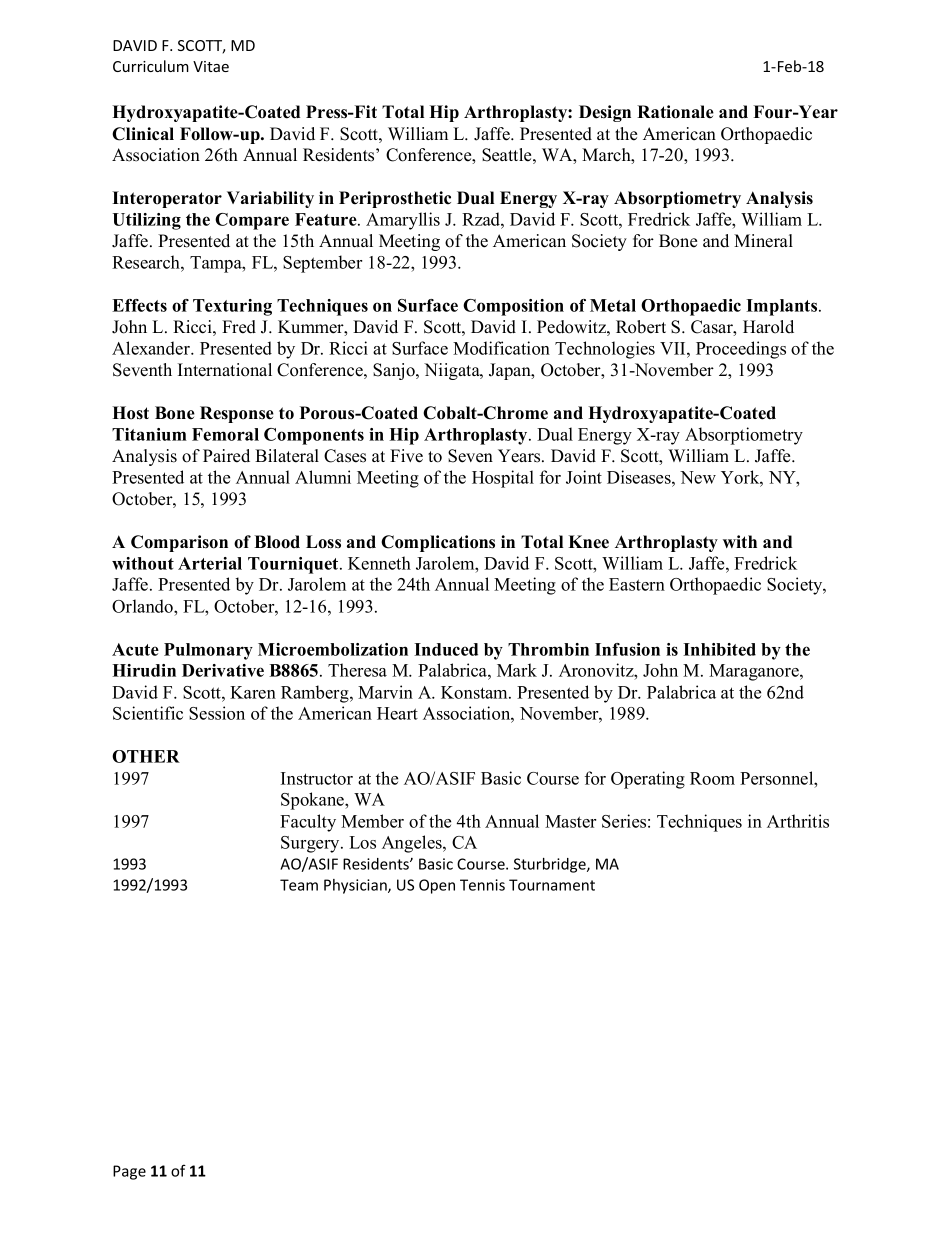  What do you see at coordinates (208, 651) in the document?
I see `Pulmonary` at bounding box center [208, 651].
